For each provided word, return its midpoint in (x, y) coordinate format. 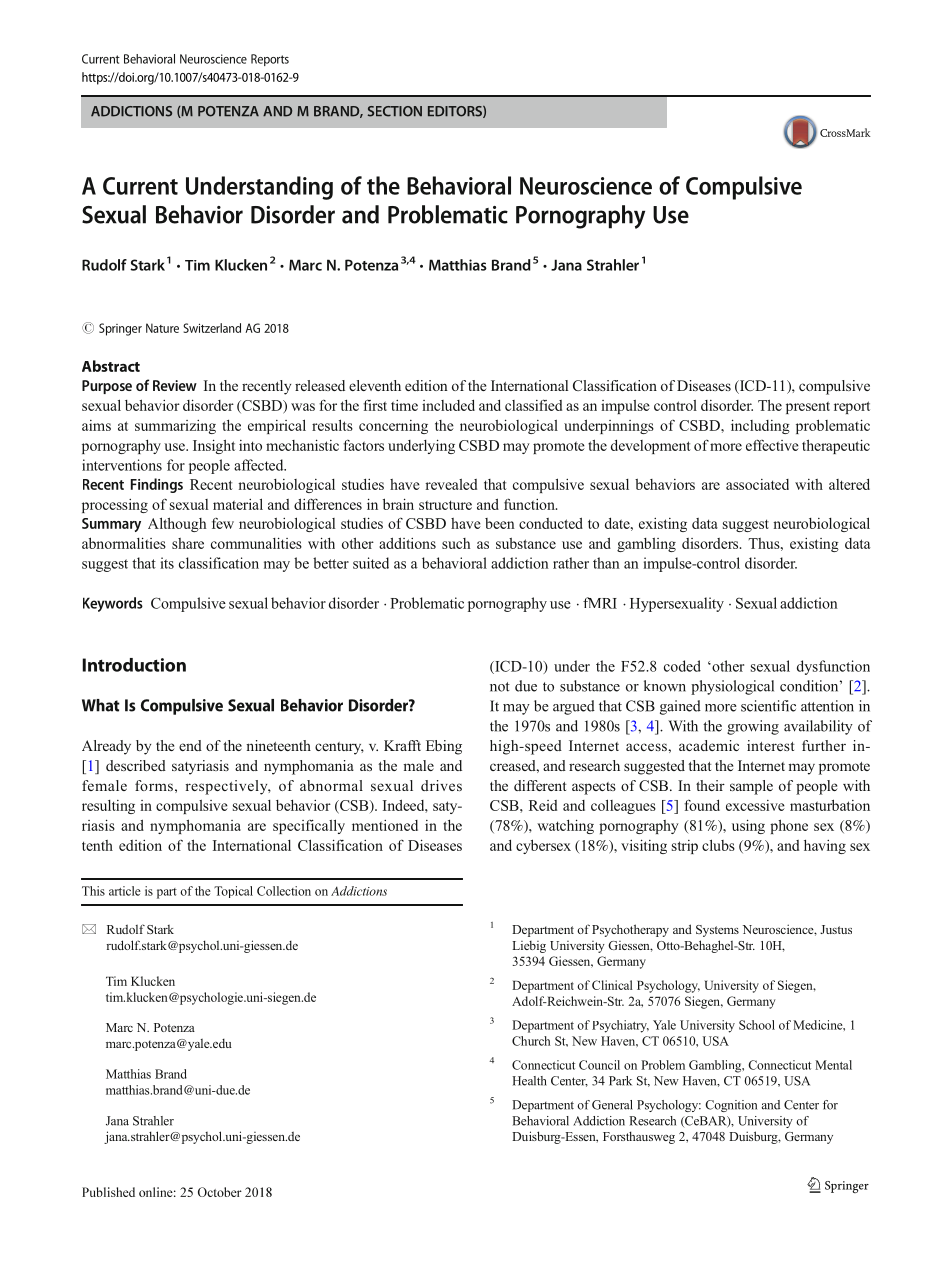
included (448, 405)
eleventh (375, 385)
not (500, 687)
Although (177, 524)
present (808, 407)
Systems (717, 931)
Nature (162, 328)
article (125, 891)
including (760, 426)
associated (757, 484)
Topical (233, 892)
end (190, 745)
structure (445, 505)
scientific (768, 706)
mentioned (385, 825)
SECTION (395, 111)
